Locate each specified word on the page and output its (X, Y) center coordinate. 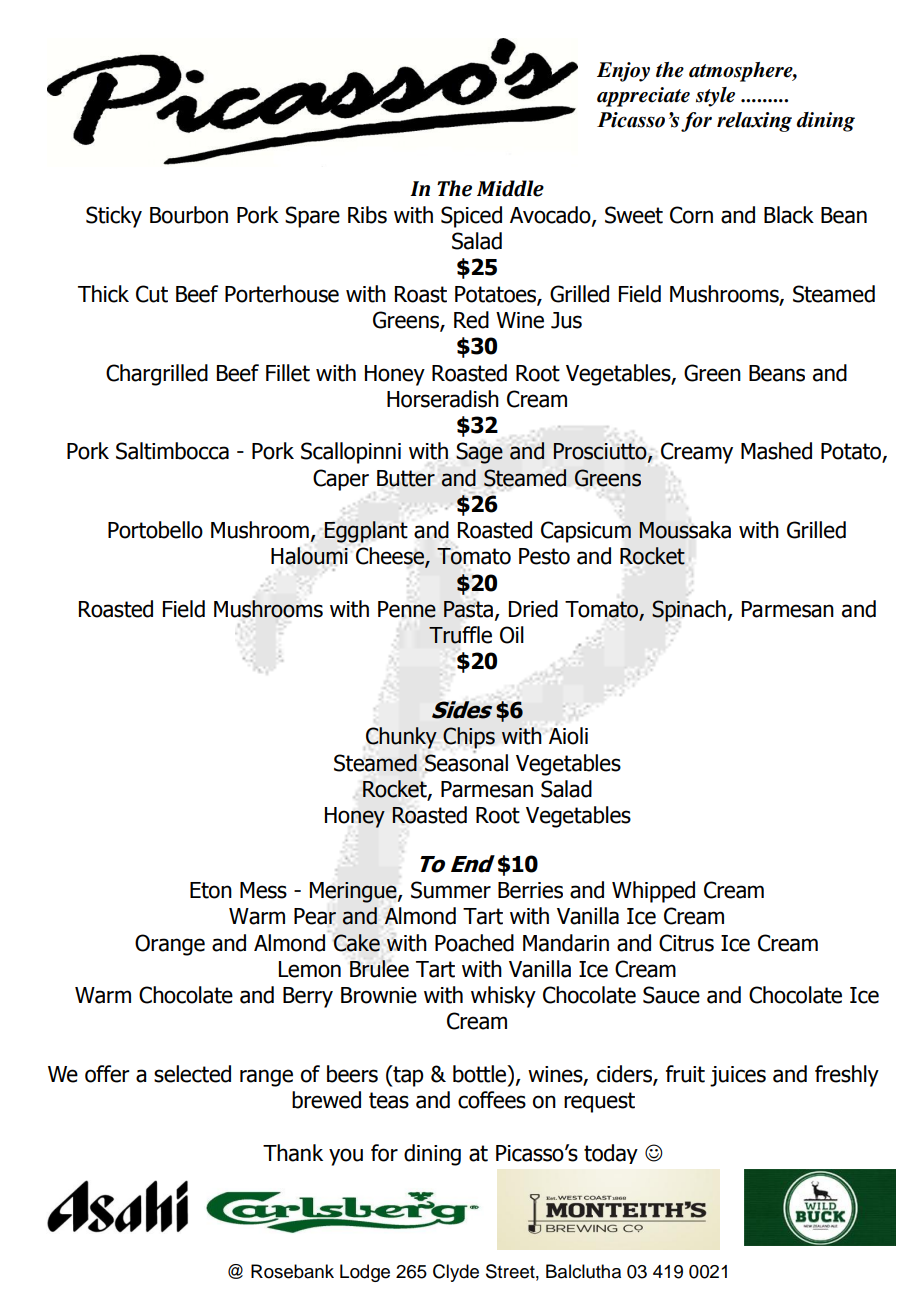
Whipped (653, 892)
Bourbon (189, 215)
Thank (293, 1153)
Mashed (776, 451)
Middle (510, 188)
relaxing (754, 122)
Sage (479, 453)
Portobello (155, 530)
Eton (211, 890)
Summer (451, 890)
